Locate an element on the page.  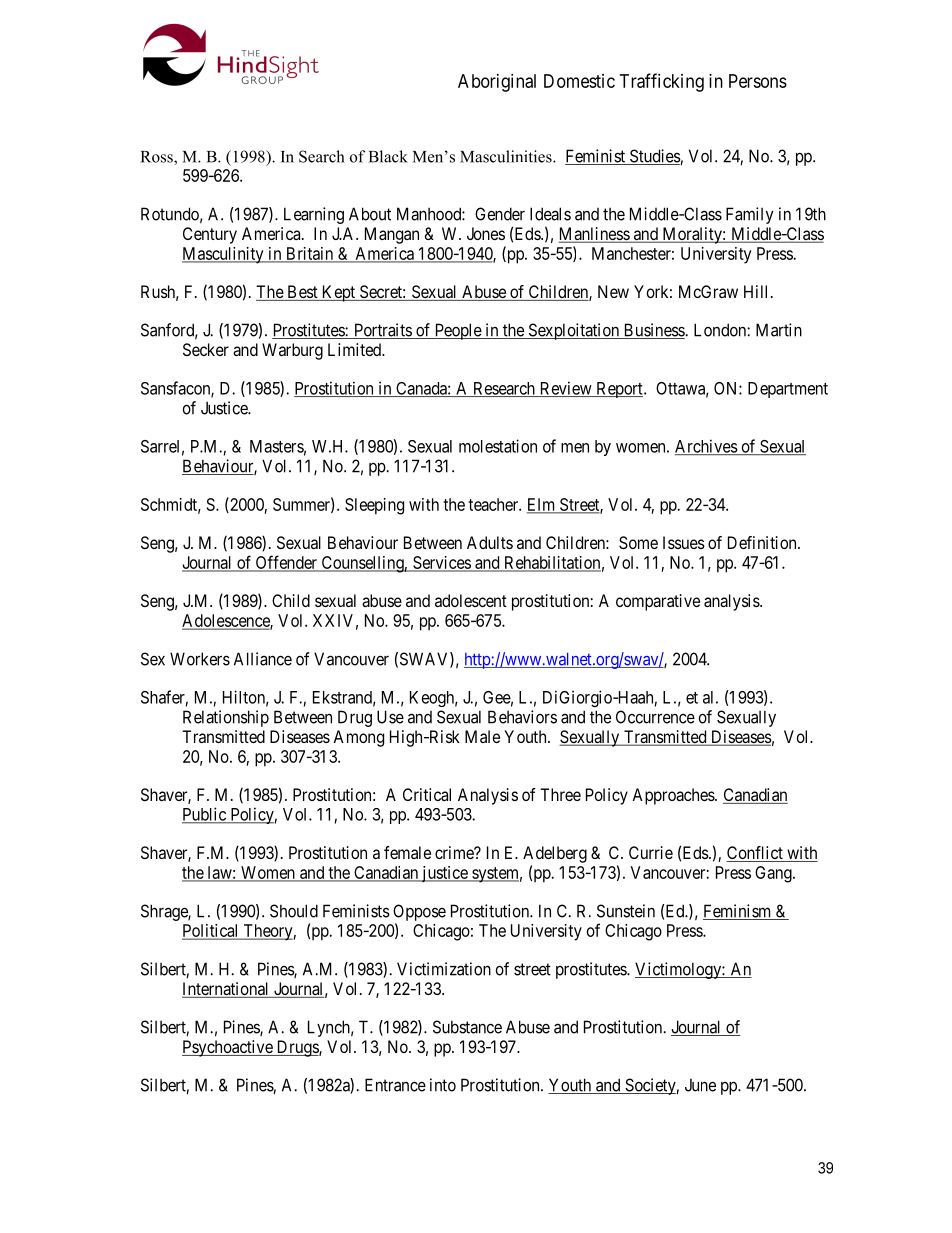
molestation is located at coordinates (498, 446).
